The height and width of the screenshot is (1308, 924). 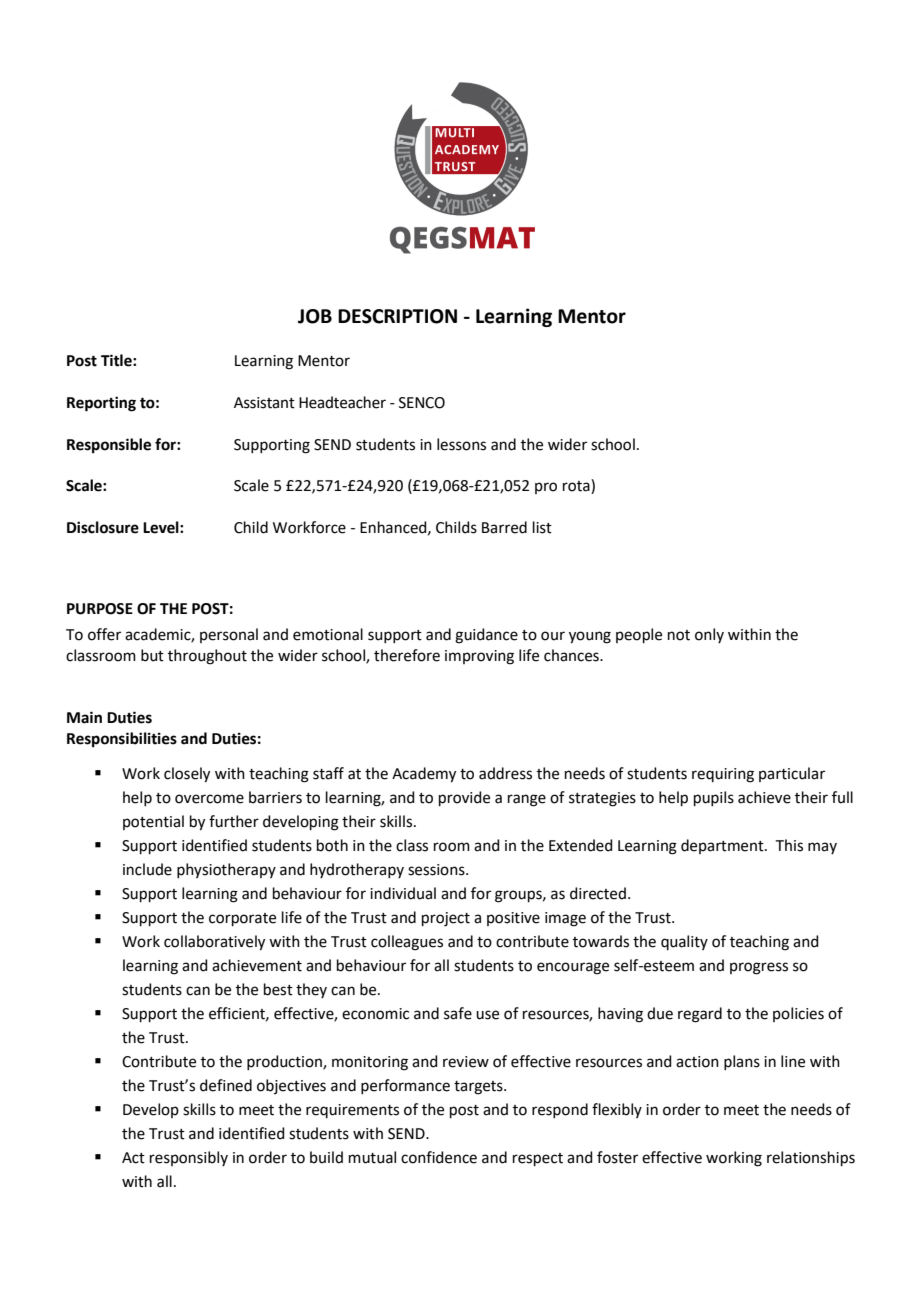 I want to click on Reporting, so click(x=101, y=404).
